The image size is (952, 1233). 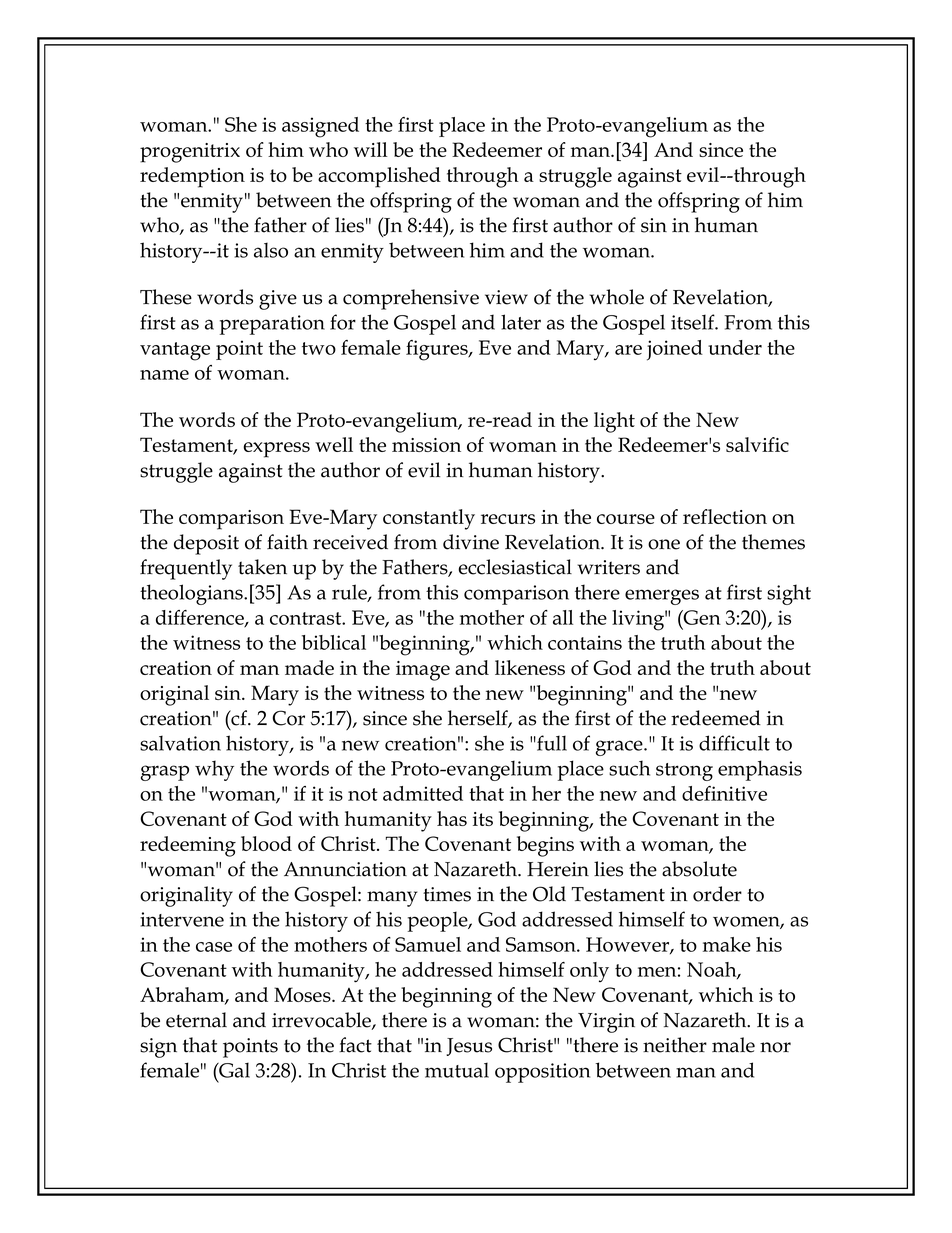 I want to click on redeemed, so click(x=716, y=718).
